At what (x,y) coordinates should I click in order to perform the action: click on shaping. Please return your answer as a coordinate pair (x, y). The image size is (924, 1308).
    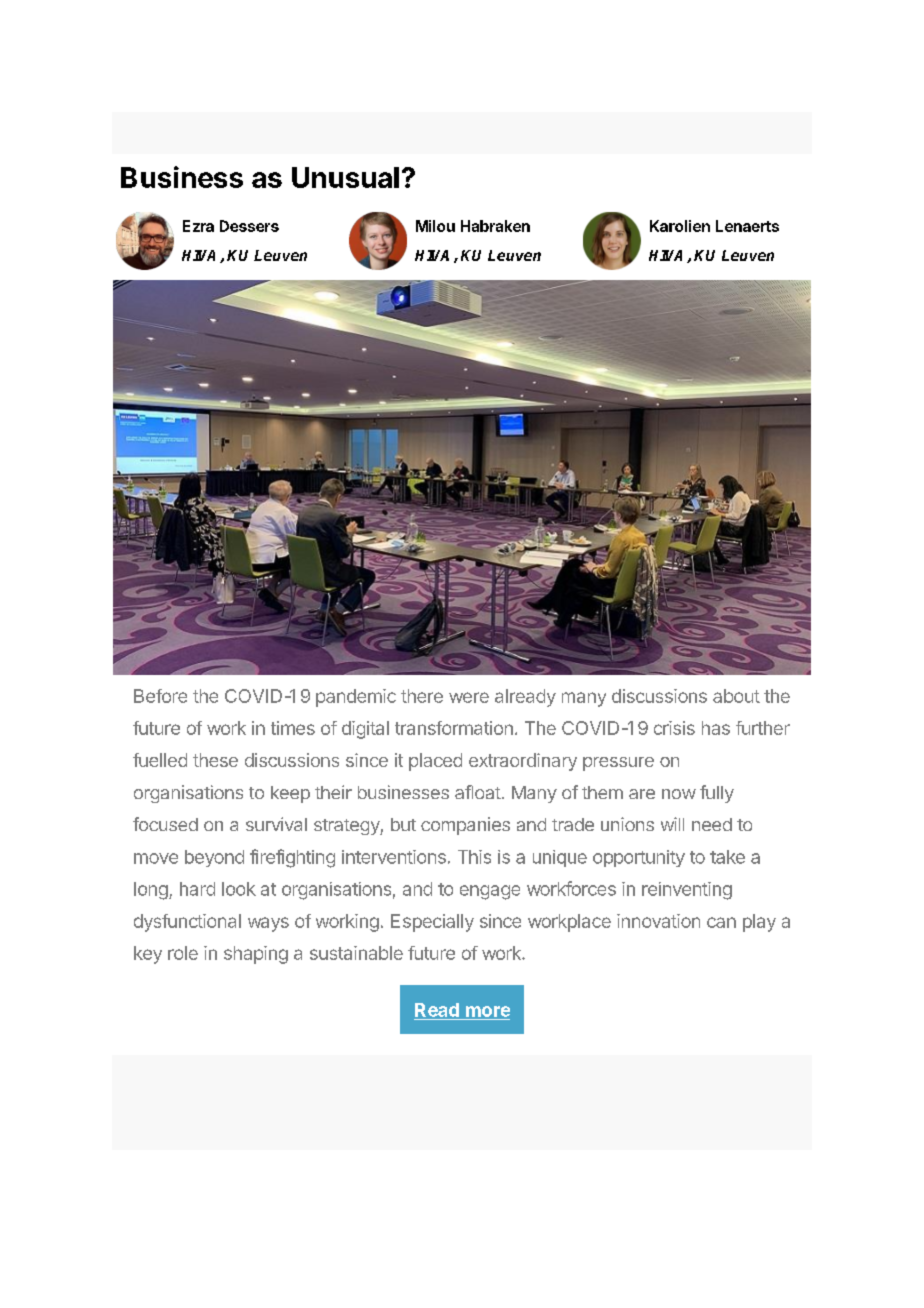
    Looking at the image, I should click on (256, 955).
